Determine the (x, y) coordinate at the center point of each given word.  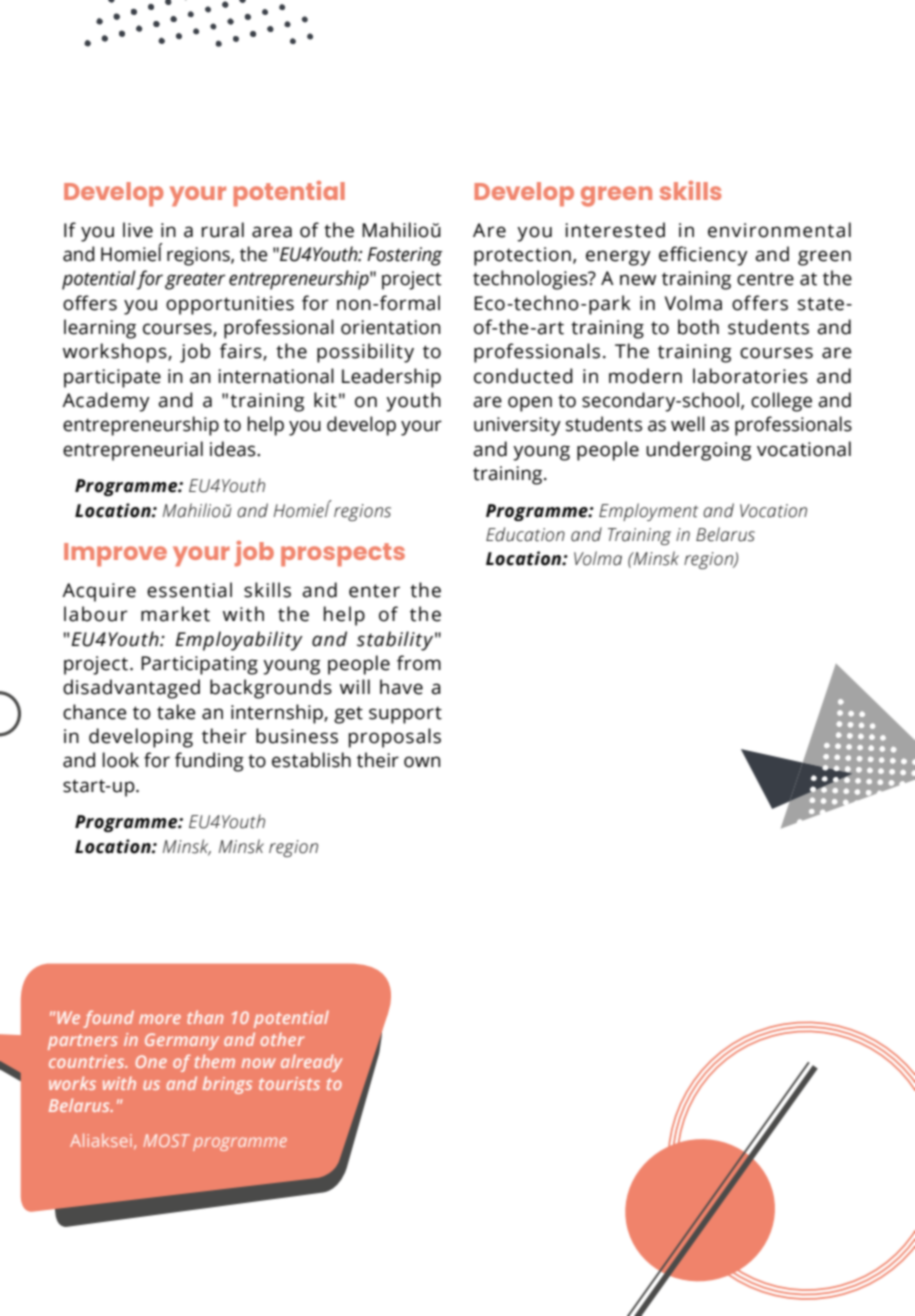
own (422, 762)
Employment (648, 512)
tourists (289, 1083)
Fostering (405, 256)
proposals (395, 738)
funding (209, 762)
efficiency (703, 256)
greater (195, 281)
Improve (115, 555)
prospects (343, 555)
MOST (166, 1140)
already (311, 1063)
